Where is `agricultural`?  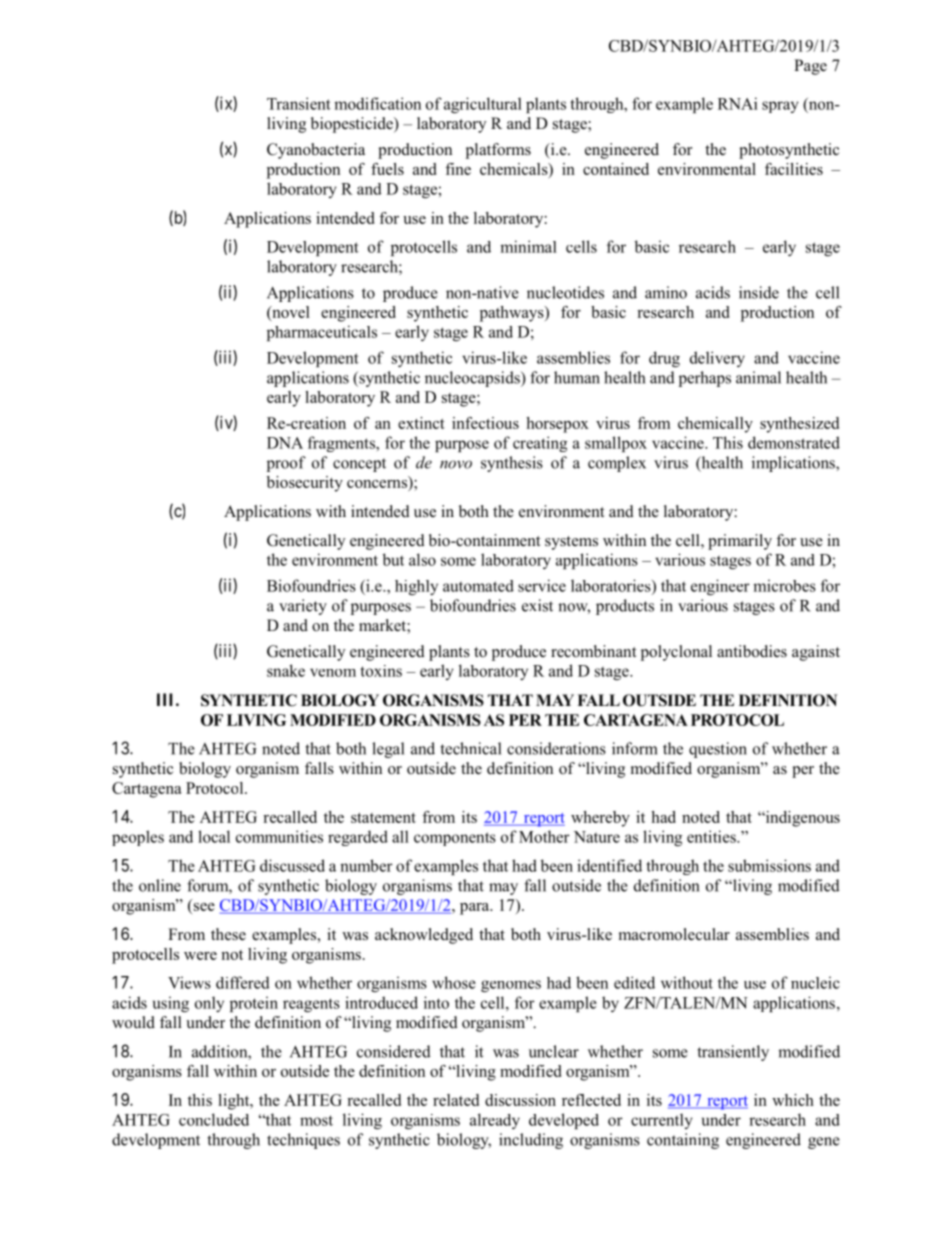
agricultural is located at coordinates (483, 105).
